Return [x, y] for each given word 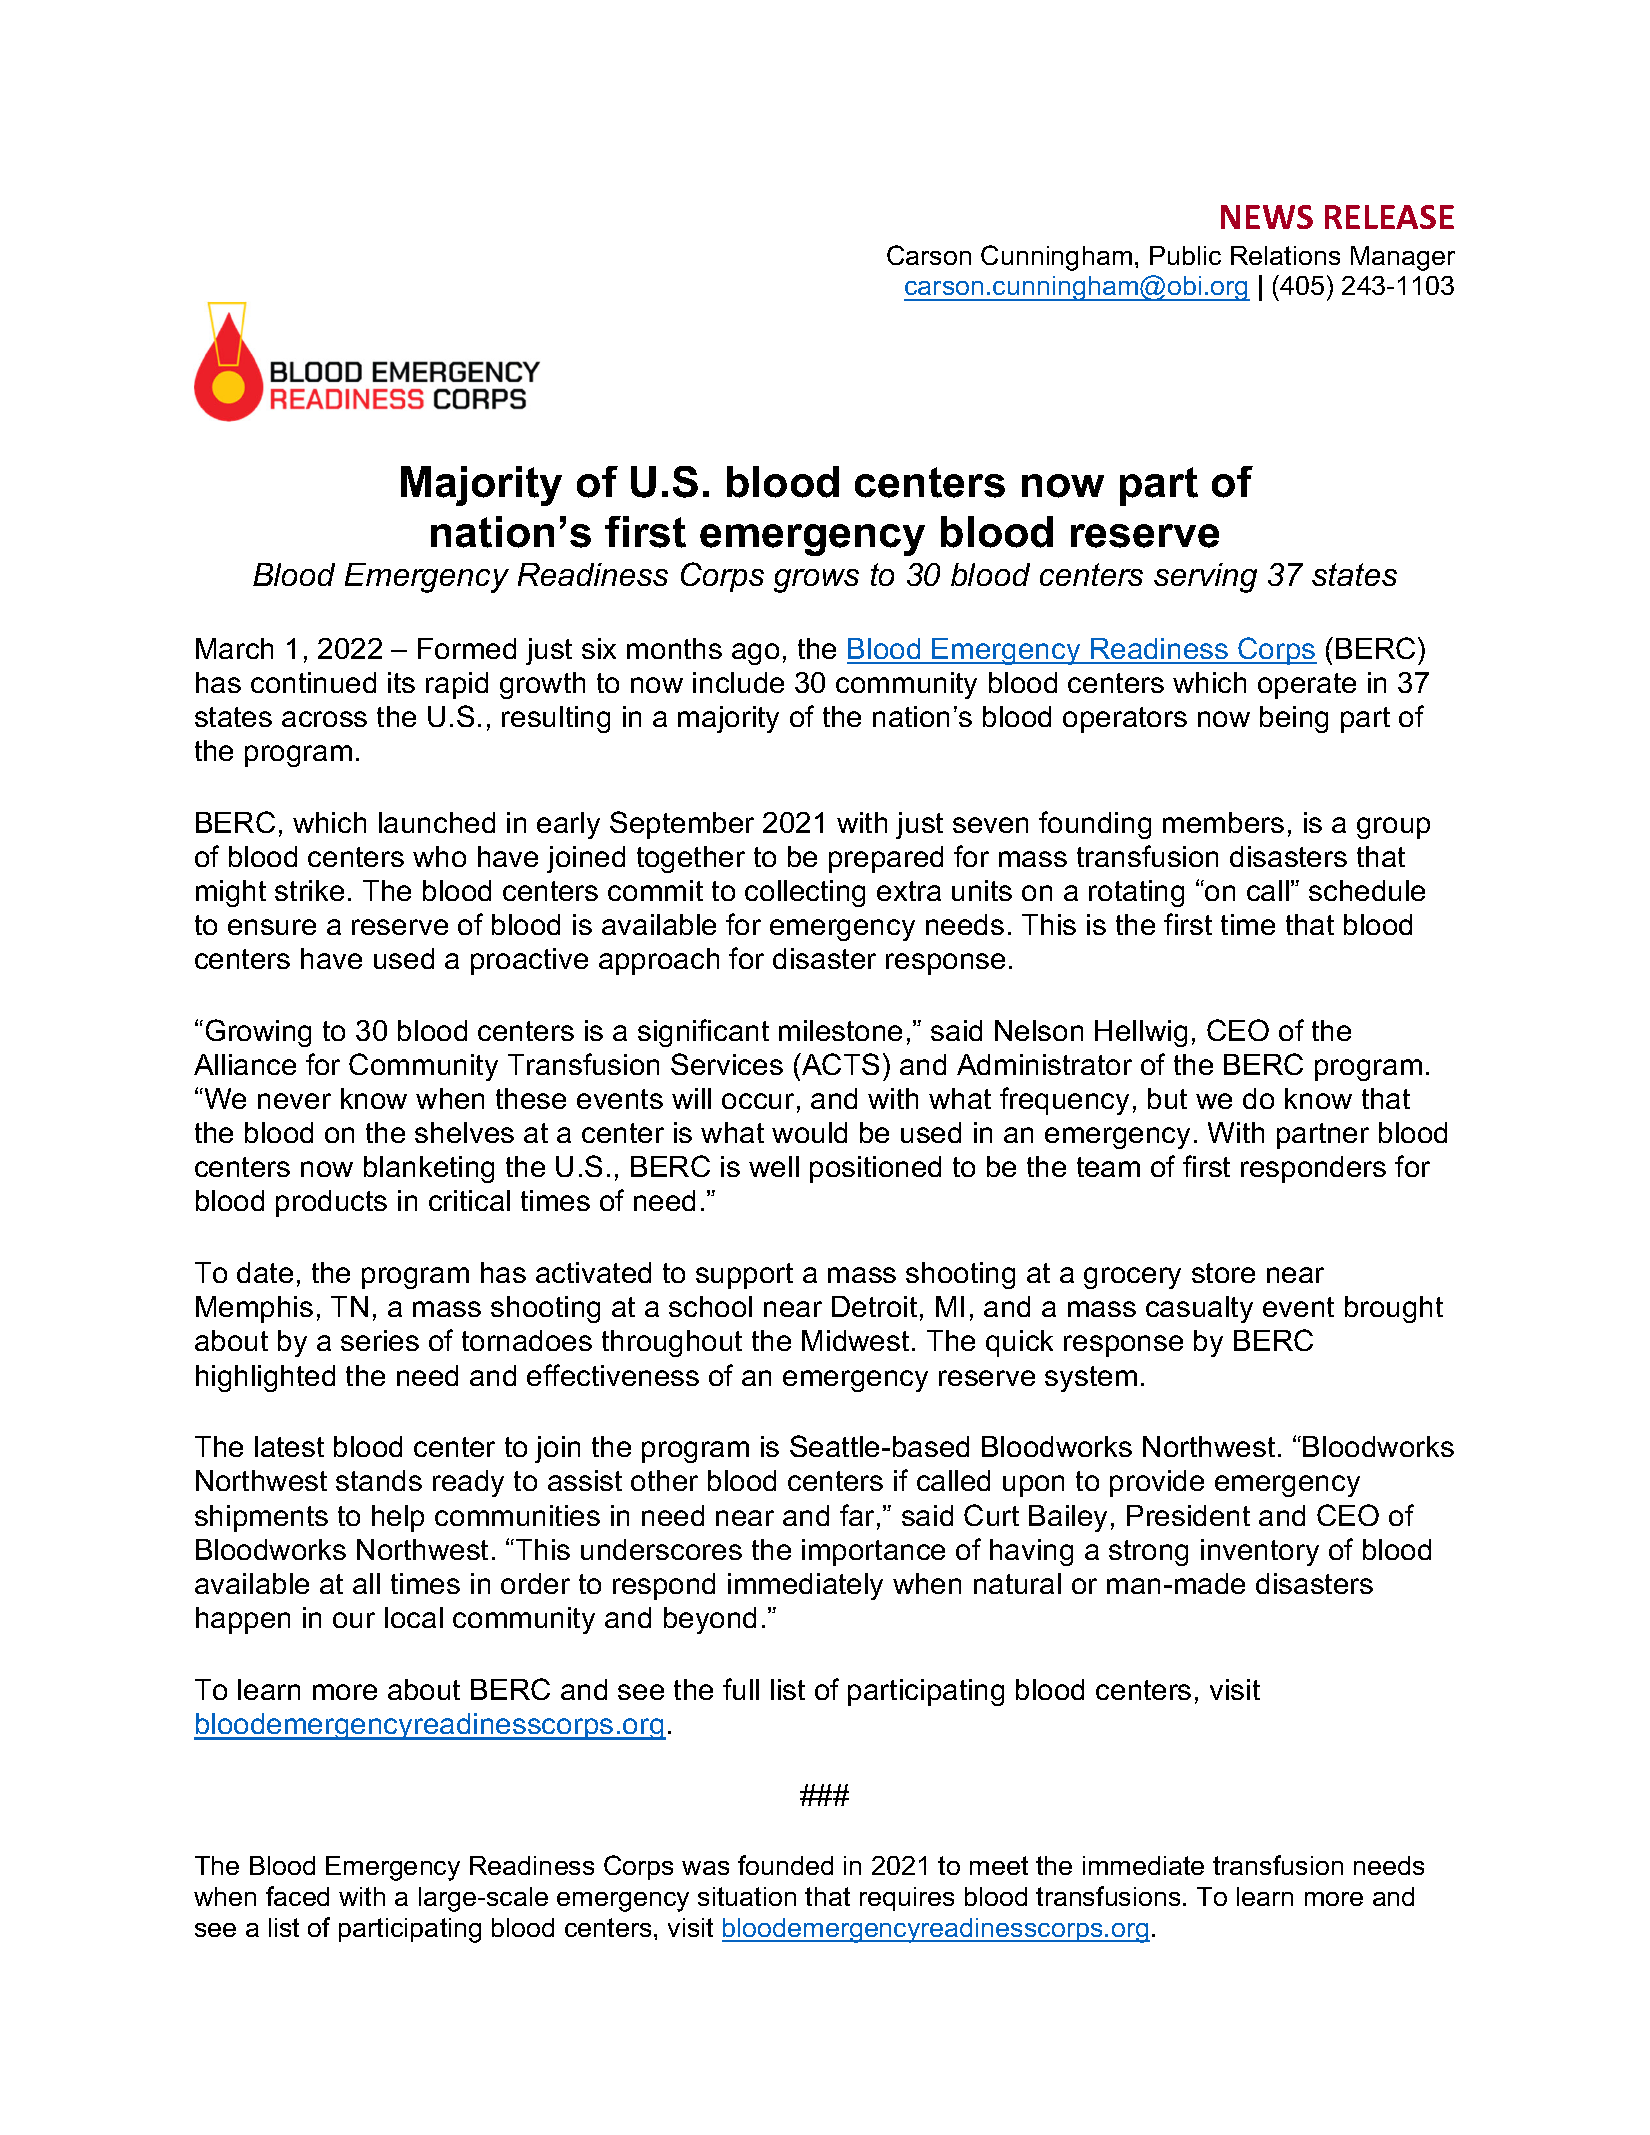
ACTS [839, 1064]
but [1167, 1098]
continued [313, 682]
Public [1185, 255]
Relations [1285, 255]
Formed [467, 648]
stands [379, 1480]
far [859, 1516]
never [294, 1101]
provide [1157, 1483]
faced [297, 1896]
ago [755, 654]
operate [1307, 686]
